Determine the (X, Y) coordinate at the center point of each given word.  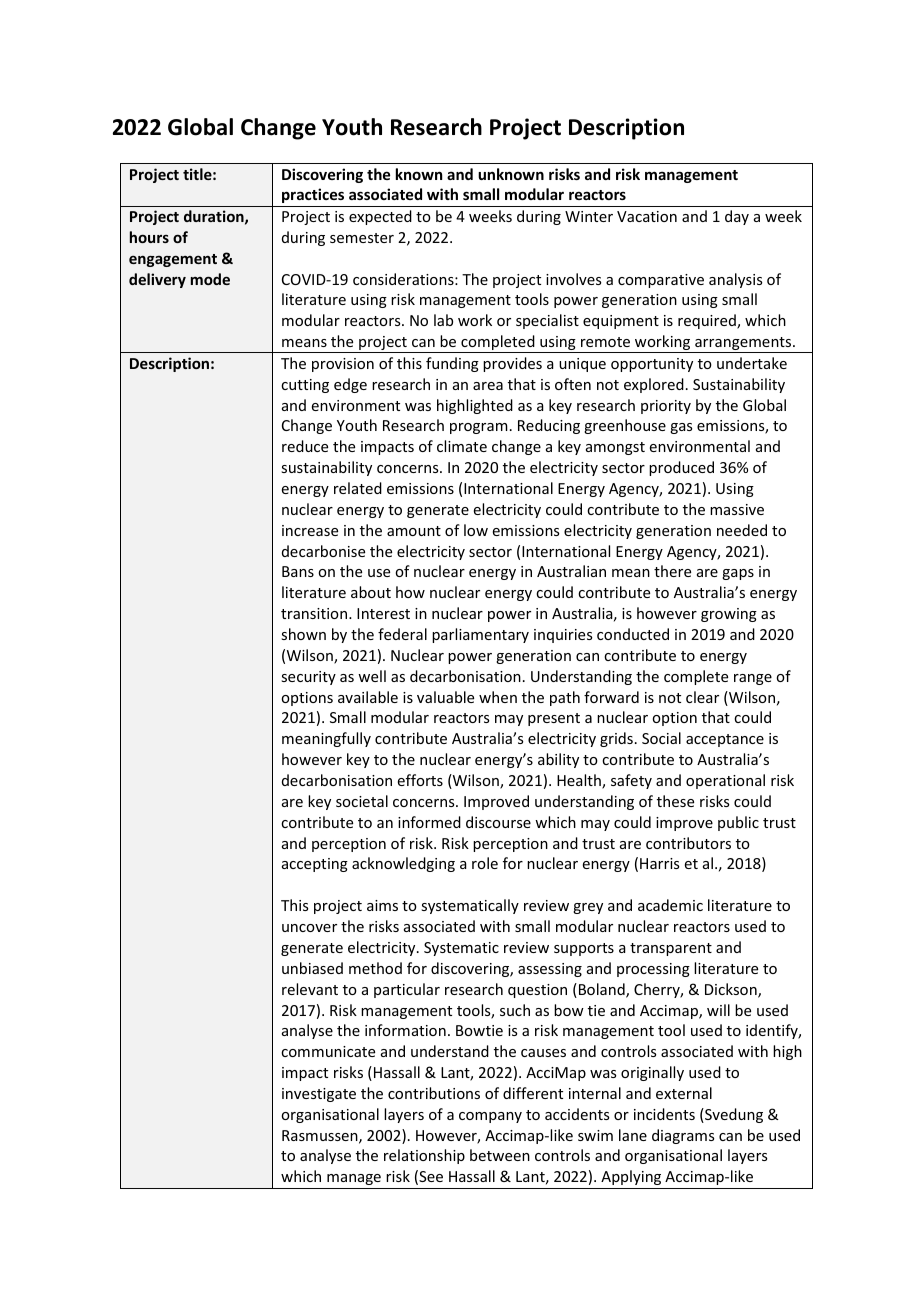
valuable (445, 697)
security (308, 678)
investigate (319, 1095)
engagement (173, 260)
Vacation (647, 216)
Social (661, 738)
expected (380, 217)
